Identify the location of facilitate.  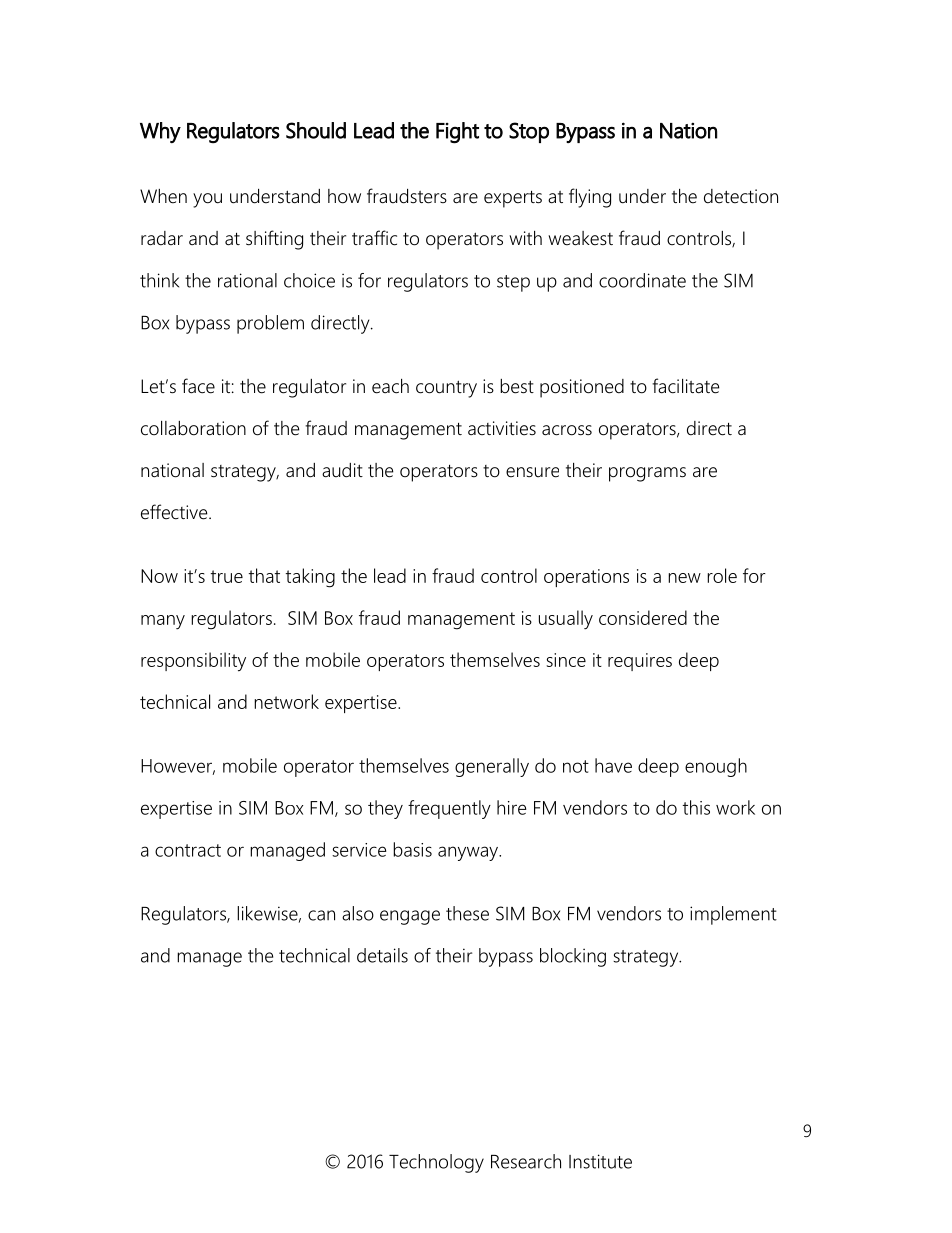
(685, 386).
